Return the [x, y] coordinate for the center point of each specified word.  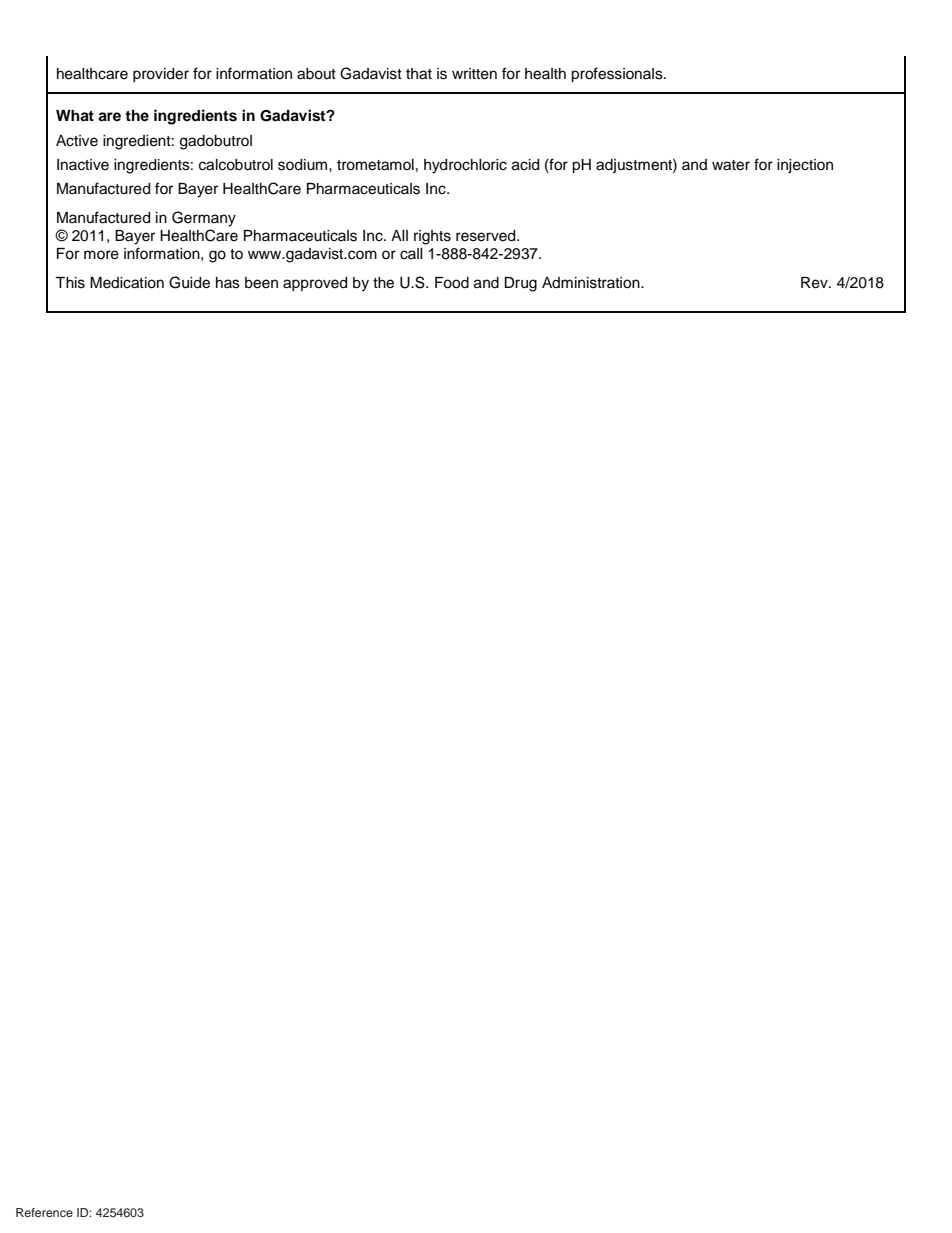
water [731, 165]
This [70, 283]
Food [452, 283]
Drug [520, 284]
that [419, 74]
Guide [189, 282]
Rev [815, 283]
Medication [127, 283]
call [411, 254]
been [261, 283]
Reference [44, 1212]
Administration [592, 283]
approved [315, 284]
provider [161, 75]
